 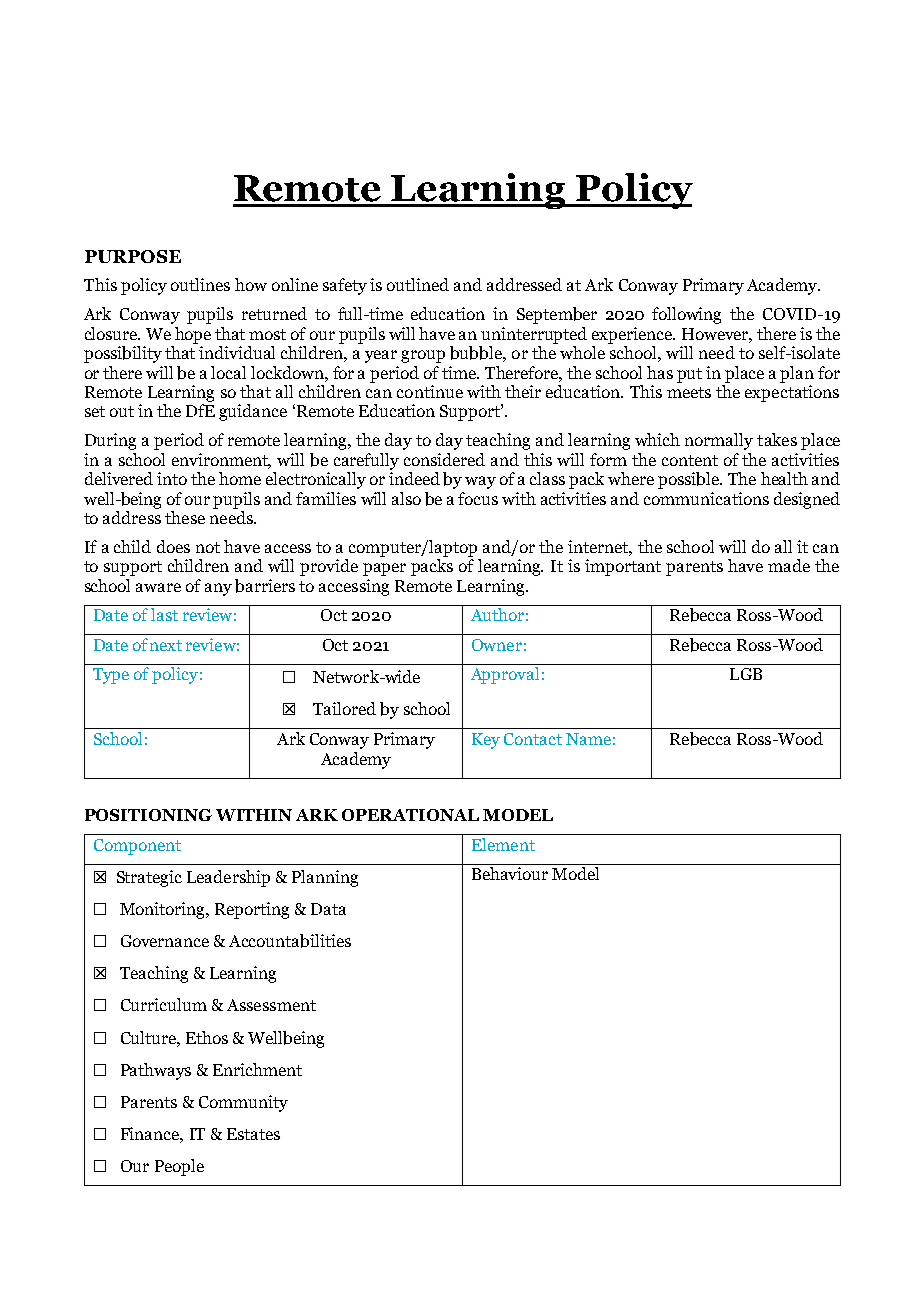 I want to click on Element, so click(x=503, y=844).
